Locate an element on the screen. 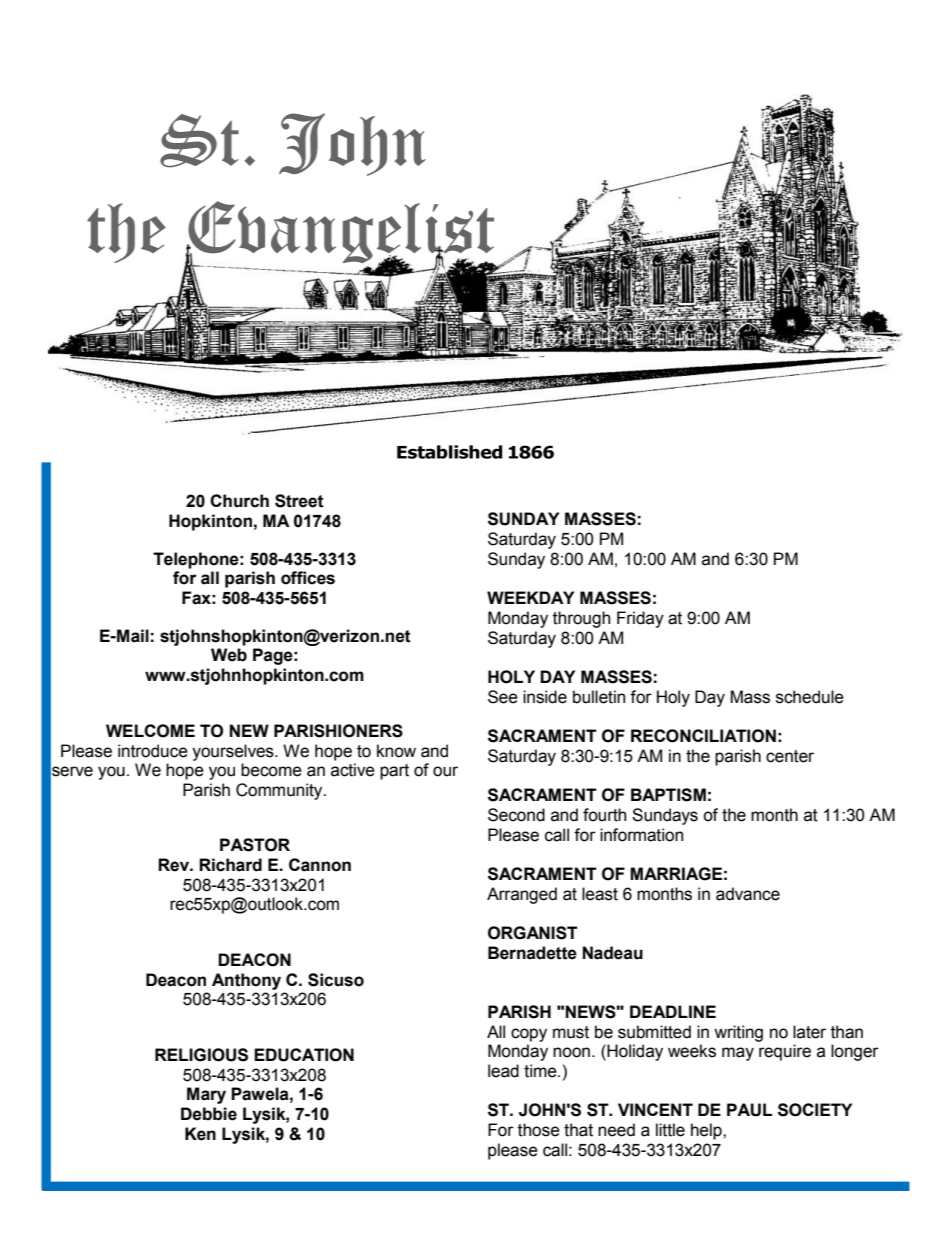 The width and height of the screenshot is (952, 1233). Church is located at coordinates (239, 501).
